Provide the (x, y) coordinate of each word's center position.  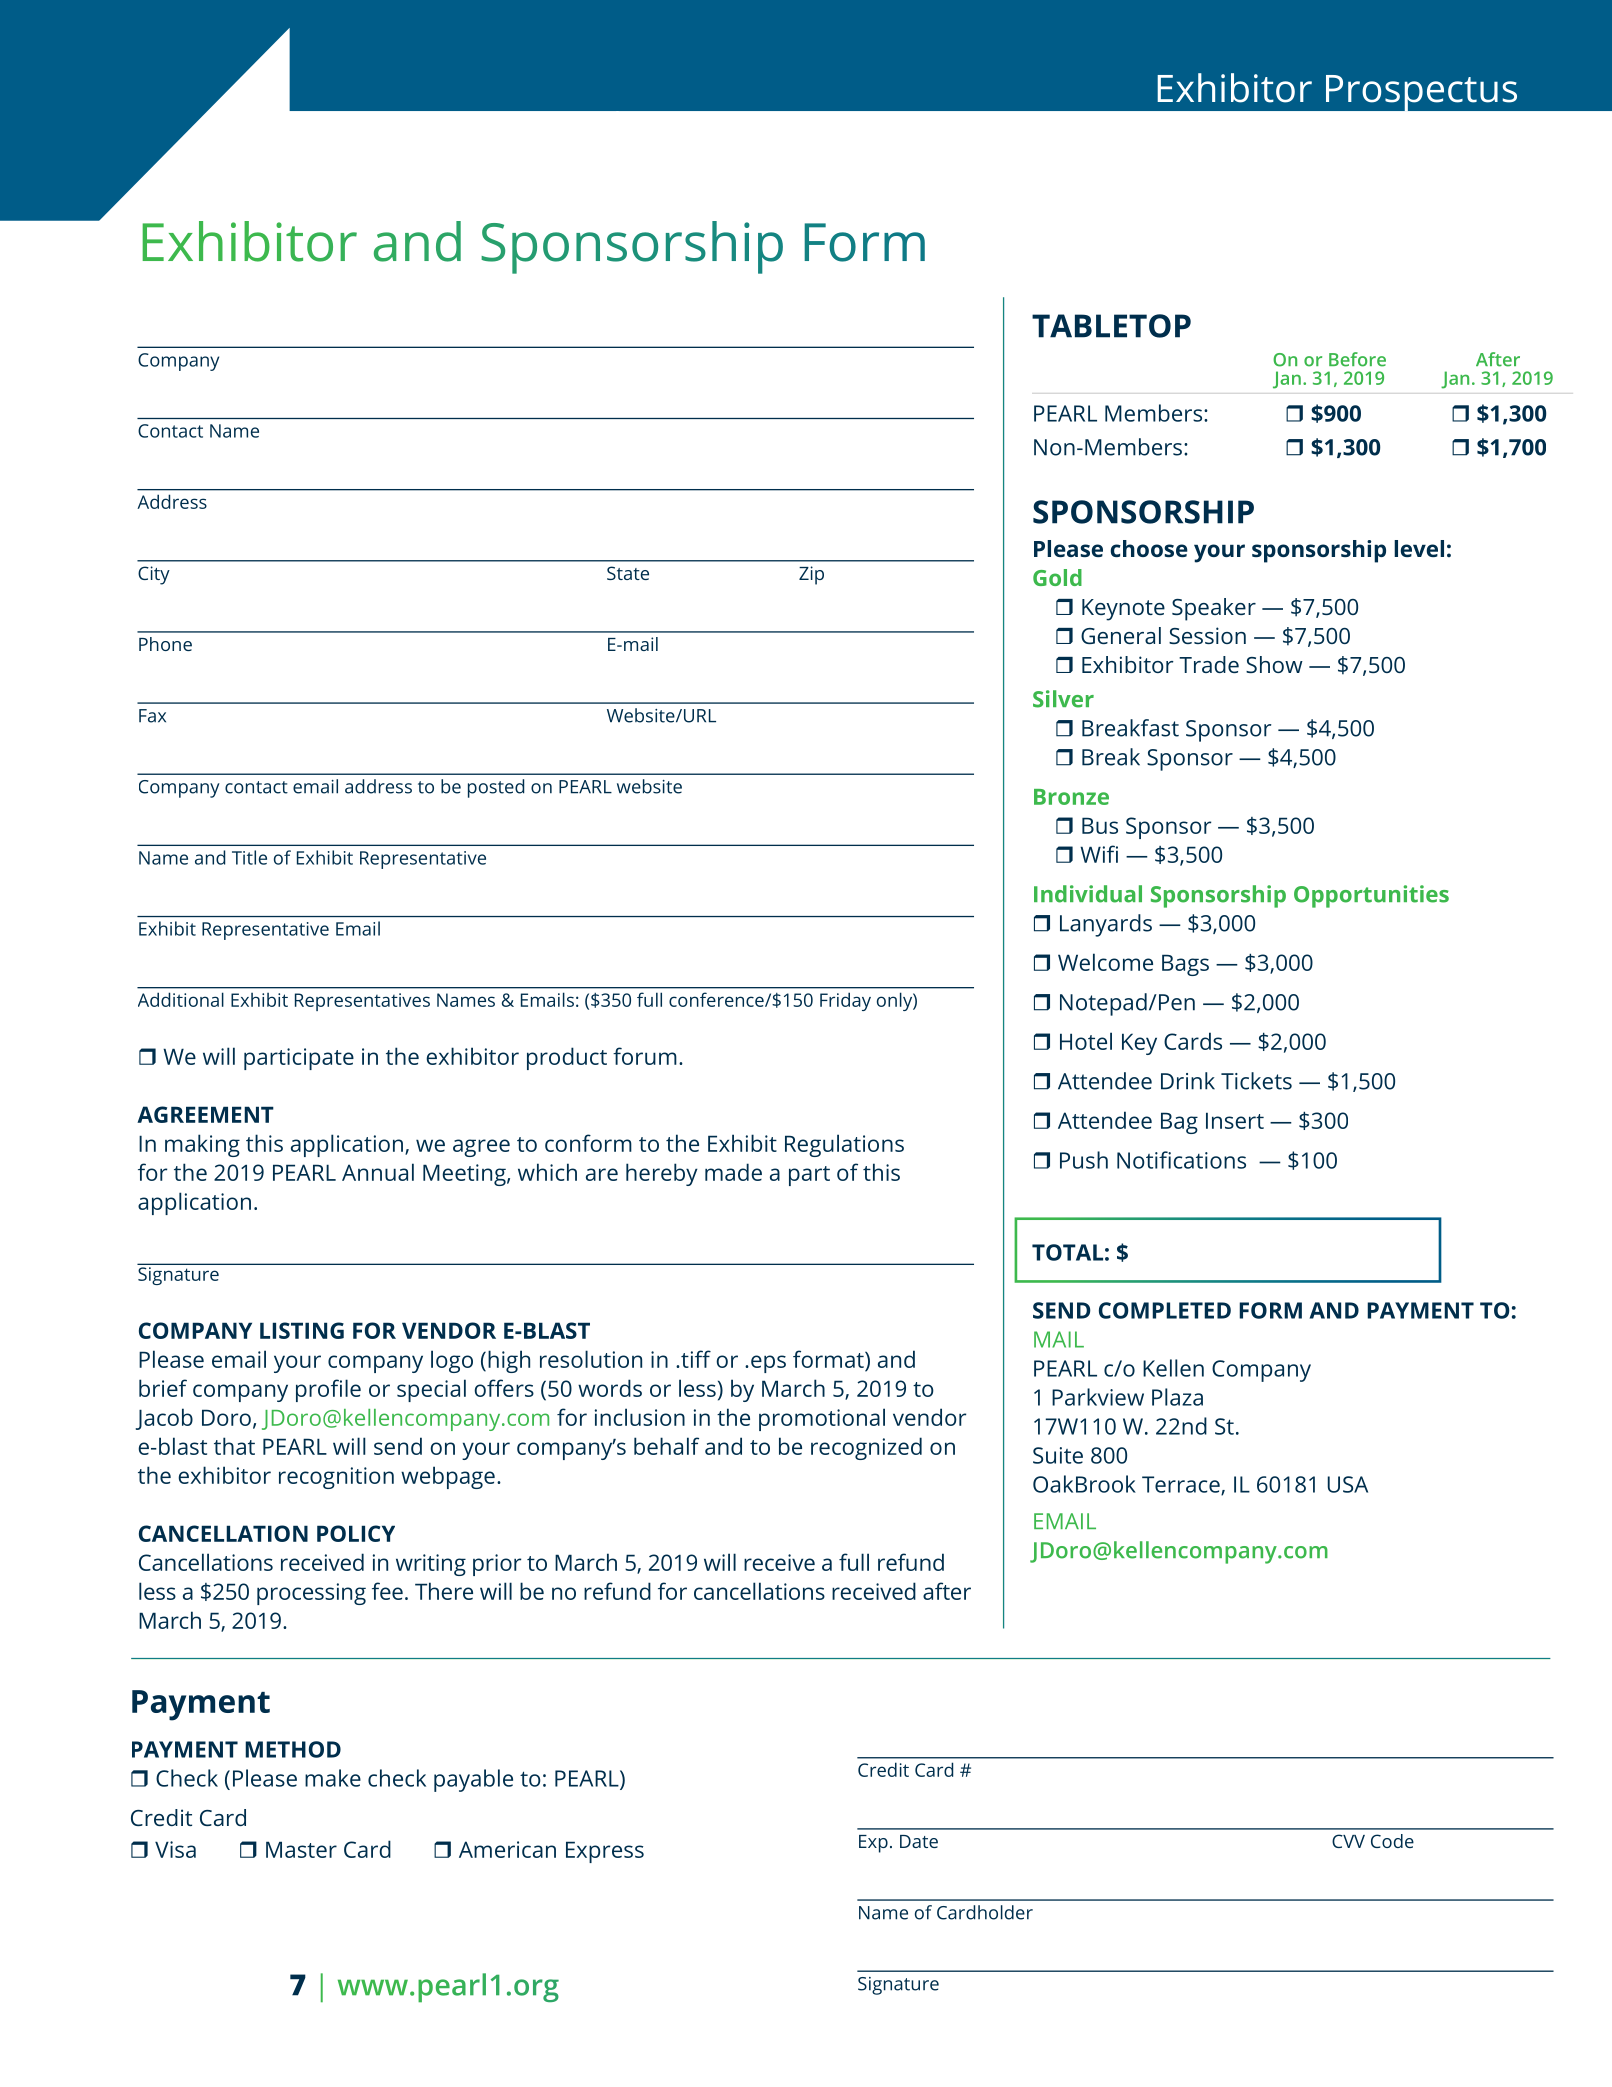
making (202, 1145)
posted (496, 788)
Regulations (844, 1145)
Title (249, 857)
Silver (1063, 699)
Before (1357, 359)
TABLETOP (1111, 326)
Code (1392, 1841)
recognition (336, 1478)
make (333, 1778)
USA (1348, 1484)
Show (1274, 664)
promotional (822, 1419)
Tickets (1256, 1081)
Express (605, 1852)
